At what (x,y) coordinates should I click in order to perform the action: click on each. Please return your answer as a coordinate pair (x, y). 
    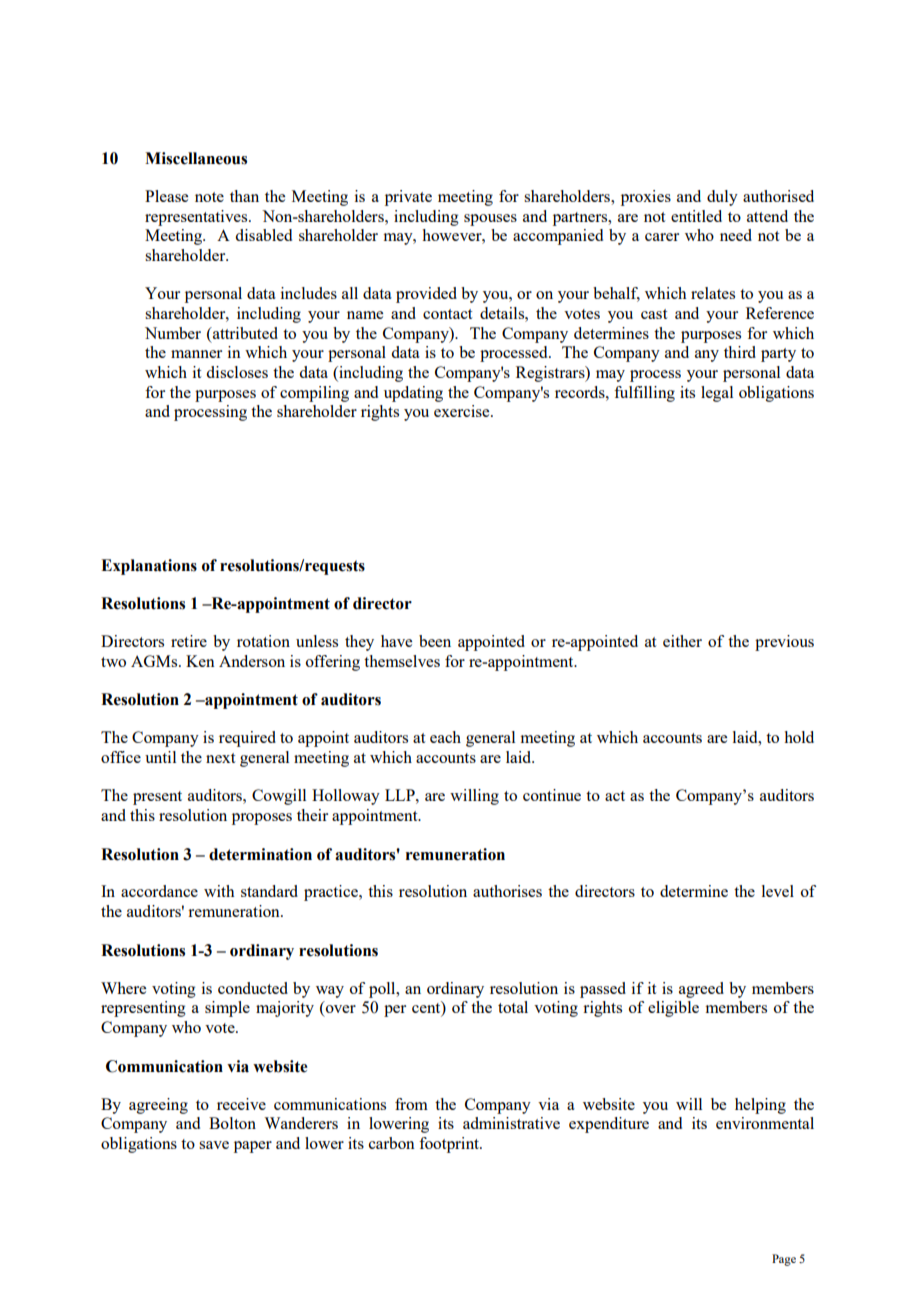
    Looking at the image, I should click on (445, 737).
